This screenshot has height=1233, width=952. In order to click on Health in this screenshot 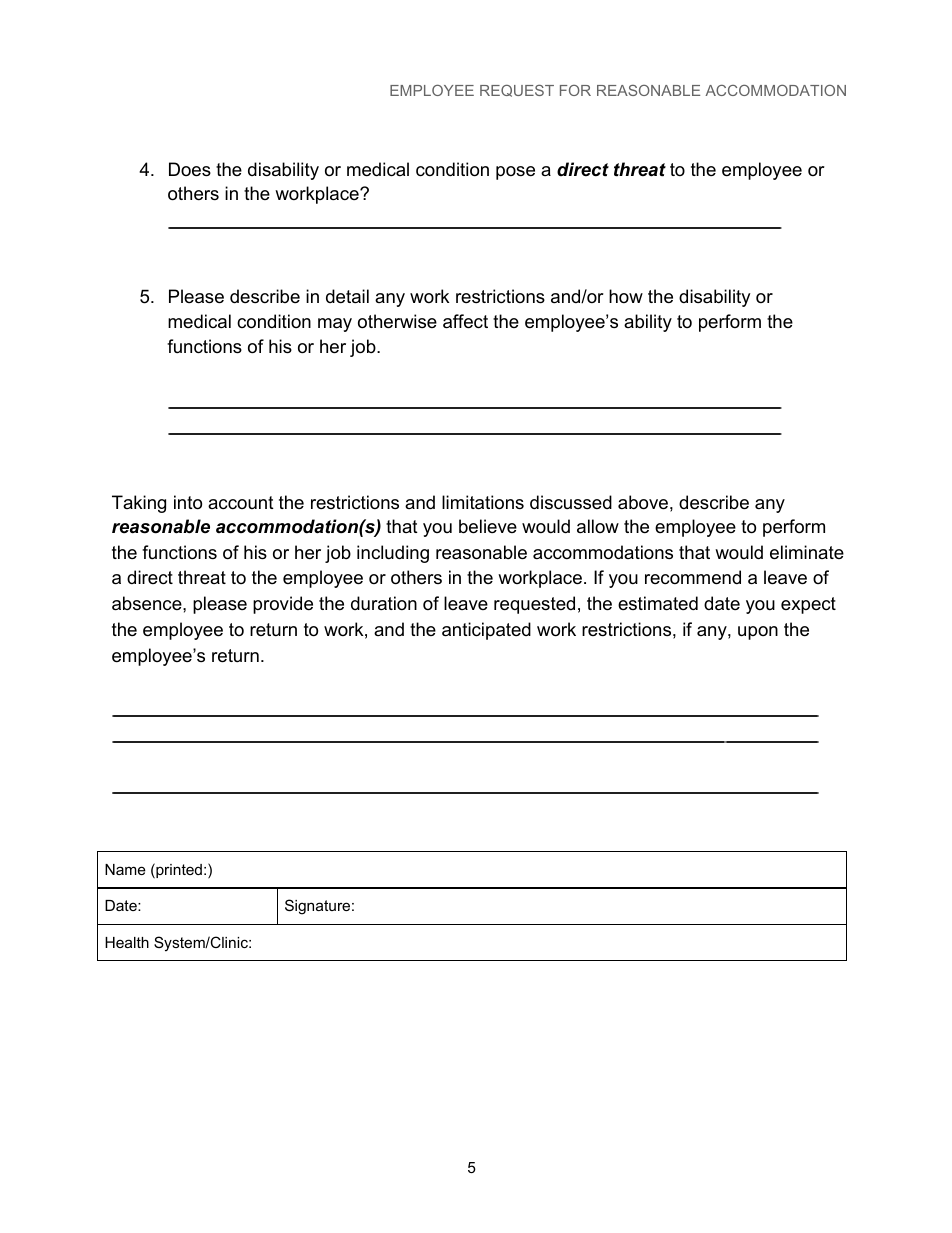, I will do `click(127, 942)`.
